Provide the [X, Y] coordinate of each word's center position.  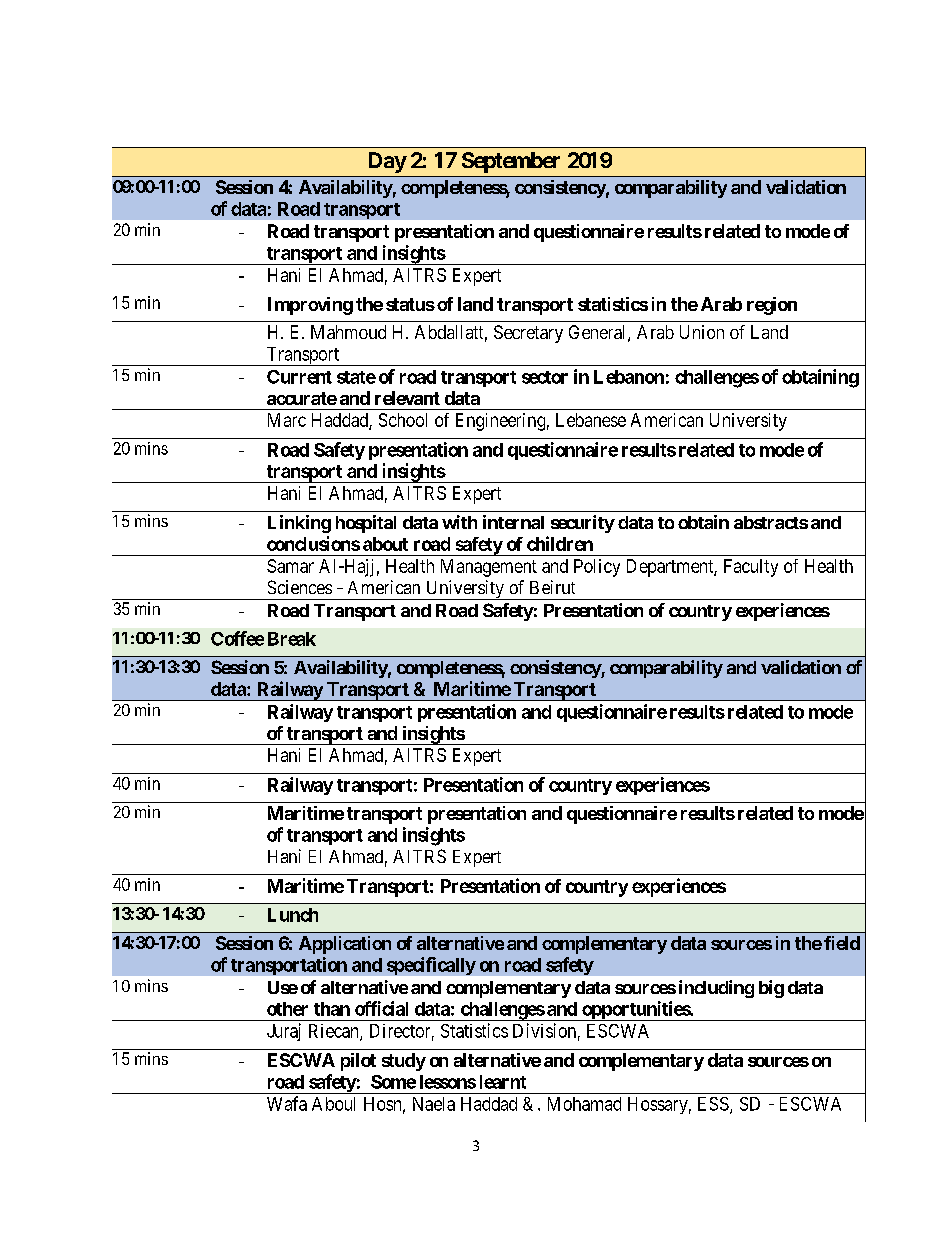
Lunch [293, 915]
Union [702, 332]
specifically [431, 966]
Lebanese [591, 420]
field [842, 943]
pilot [358, 1062]
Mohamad [584, 1104]
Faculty [751, 568]
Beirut [552, 587]
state [356, 377]
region [772, 306]
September [511, 162]
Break [292, 639]
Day [388, 162]
